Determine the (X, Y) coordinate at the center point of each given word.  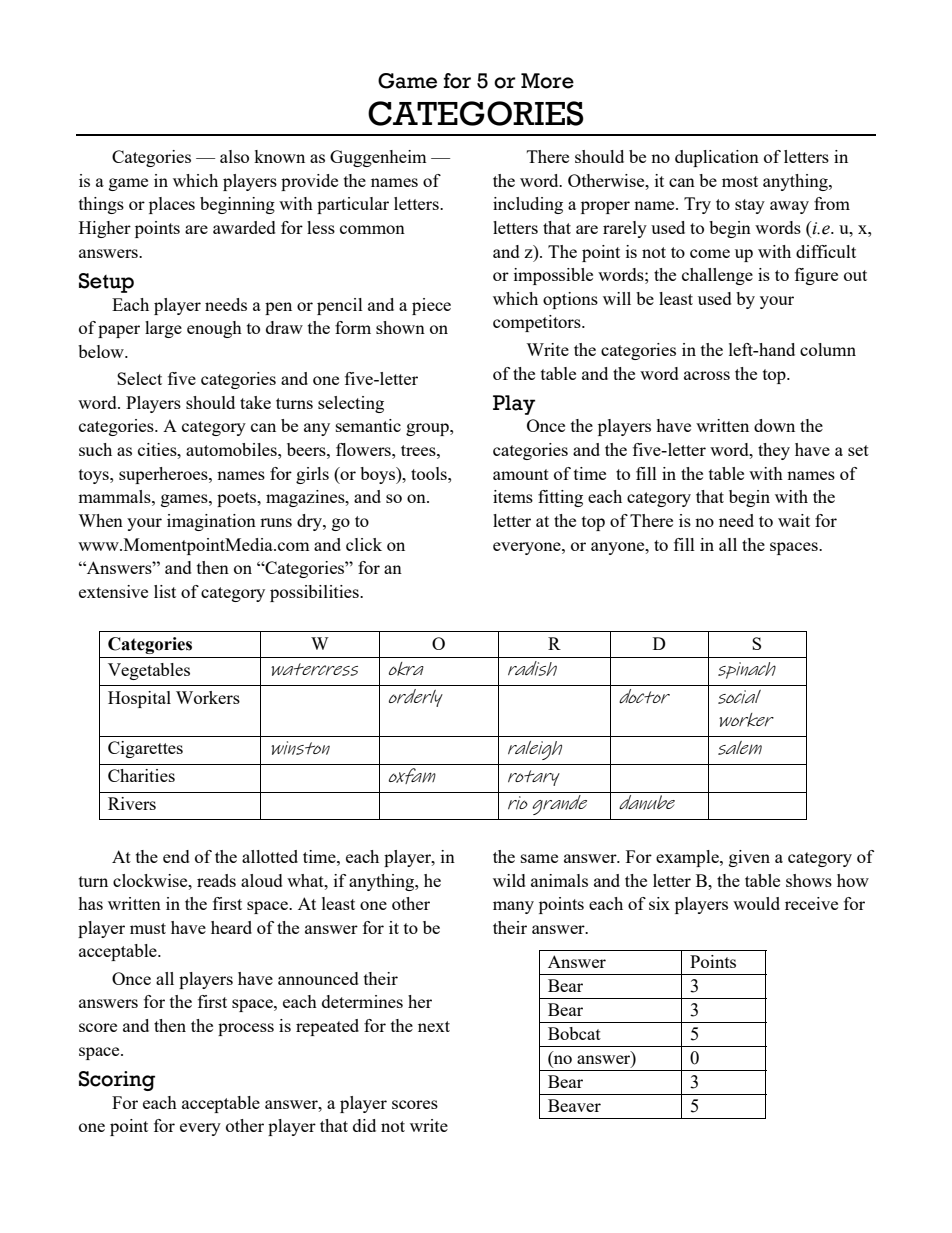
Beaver (574, 1105)
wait (794, 520)
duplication (717, 158)
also (234, 156)
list (165, 591)
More (547, 81)
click (364, 544)
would (756, 903)
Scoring (117, 1081)
